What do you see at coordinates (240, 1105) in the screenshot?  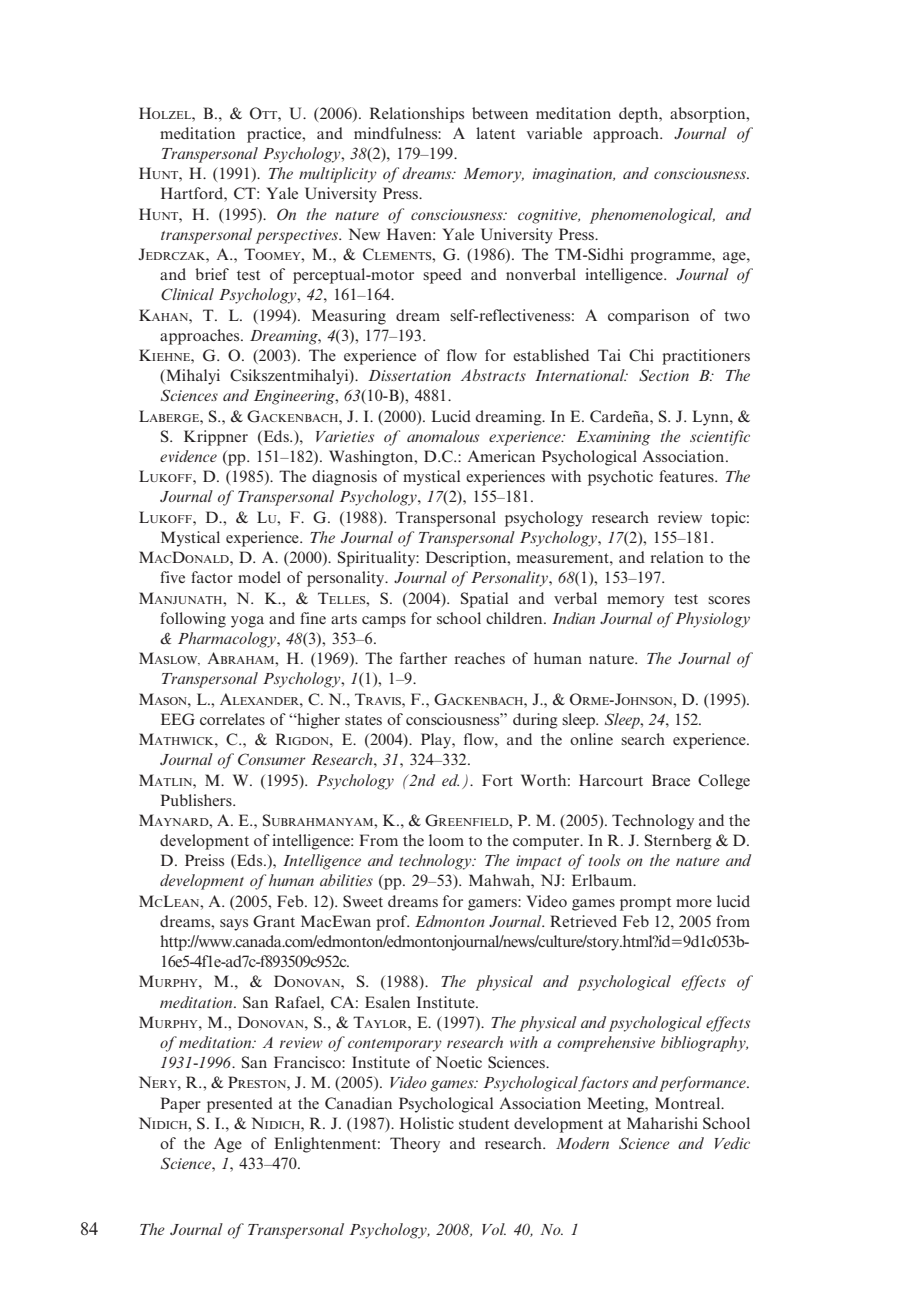 I see `presented` at bounding box center [240, 1105].
